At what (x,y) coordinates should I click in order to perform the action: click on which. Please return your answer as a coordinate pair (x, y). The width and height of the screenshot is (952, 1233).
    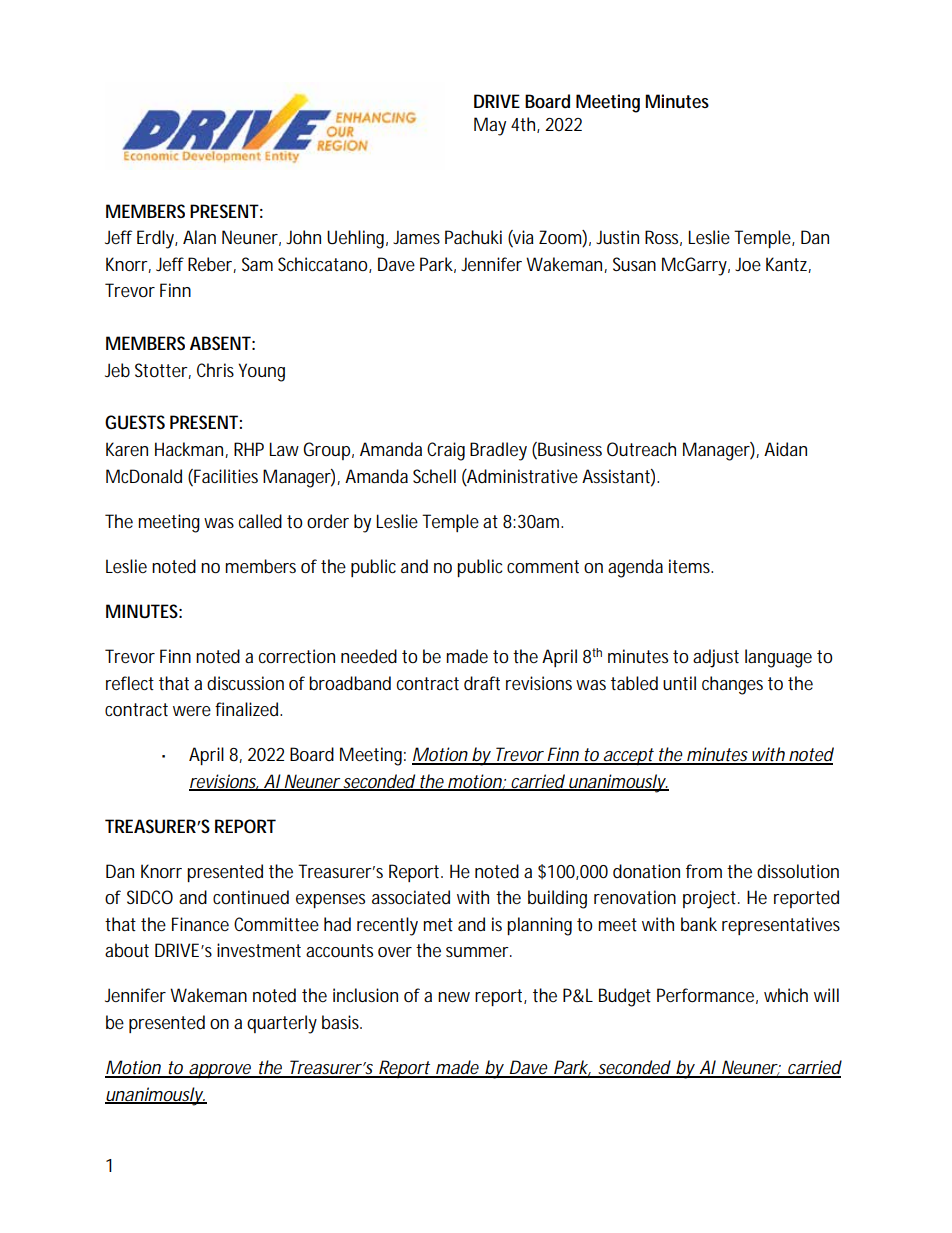
    Looking at the image, I should click on (786, 995).
